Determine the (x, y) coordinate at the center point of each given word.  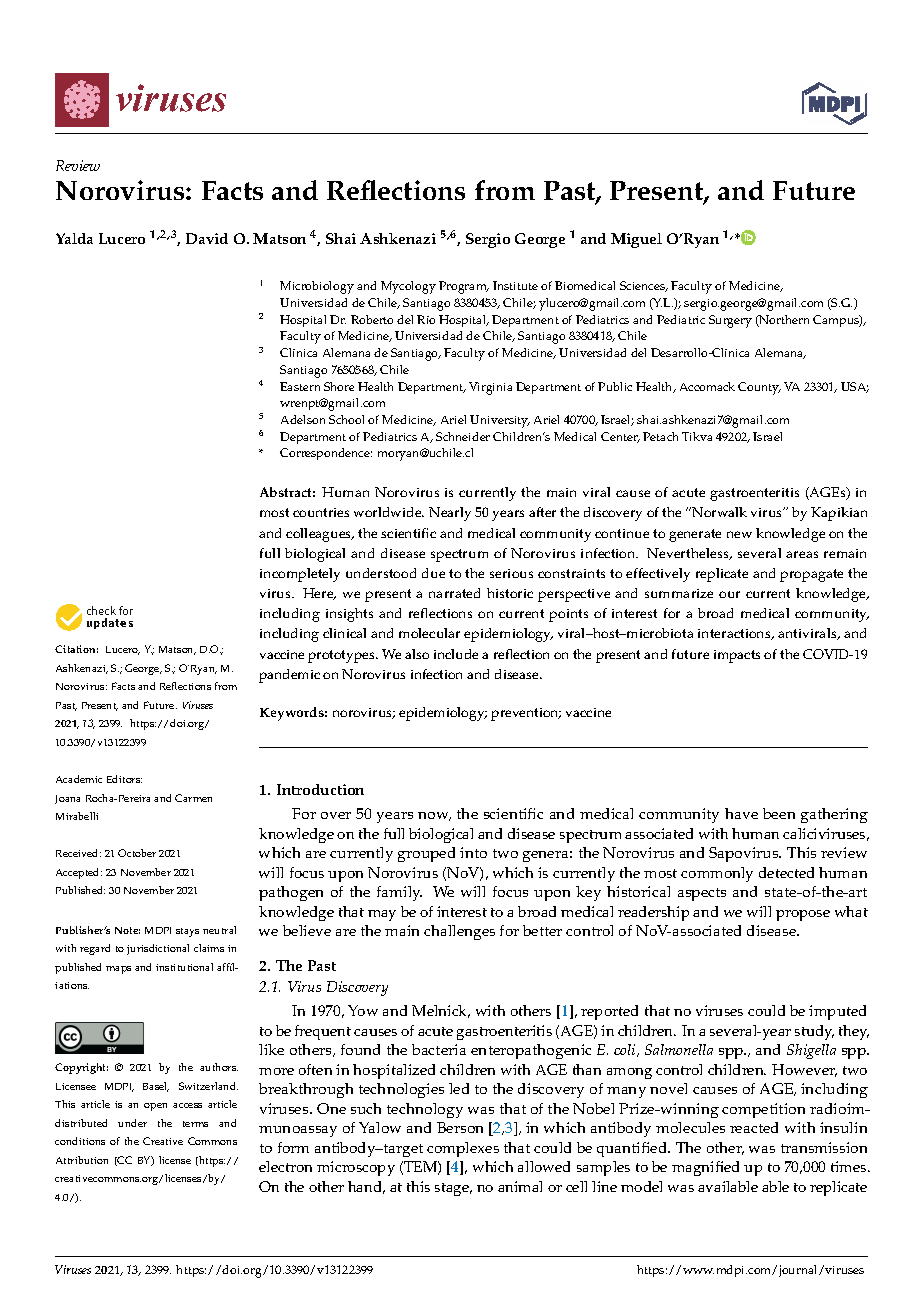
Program (464, 287)
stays (187, 932)
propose (803, 915)
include (456, 654)
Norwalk (718, 512)
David (207, 238)
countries (321, 512)
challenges (459, 932)
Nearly (450, 514)
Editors (124, 779)
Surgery (730, 321)
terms (195, 1124)
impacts (737, 656)
